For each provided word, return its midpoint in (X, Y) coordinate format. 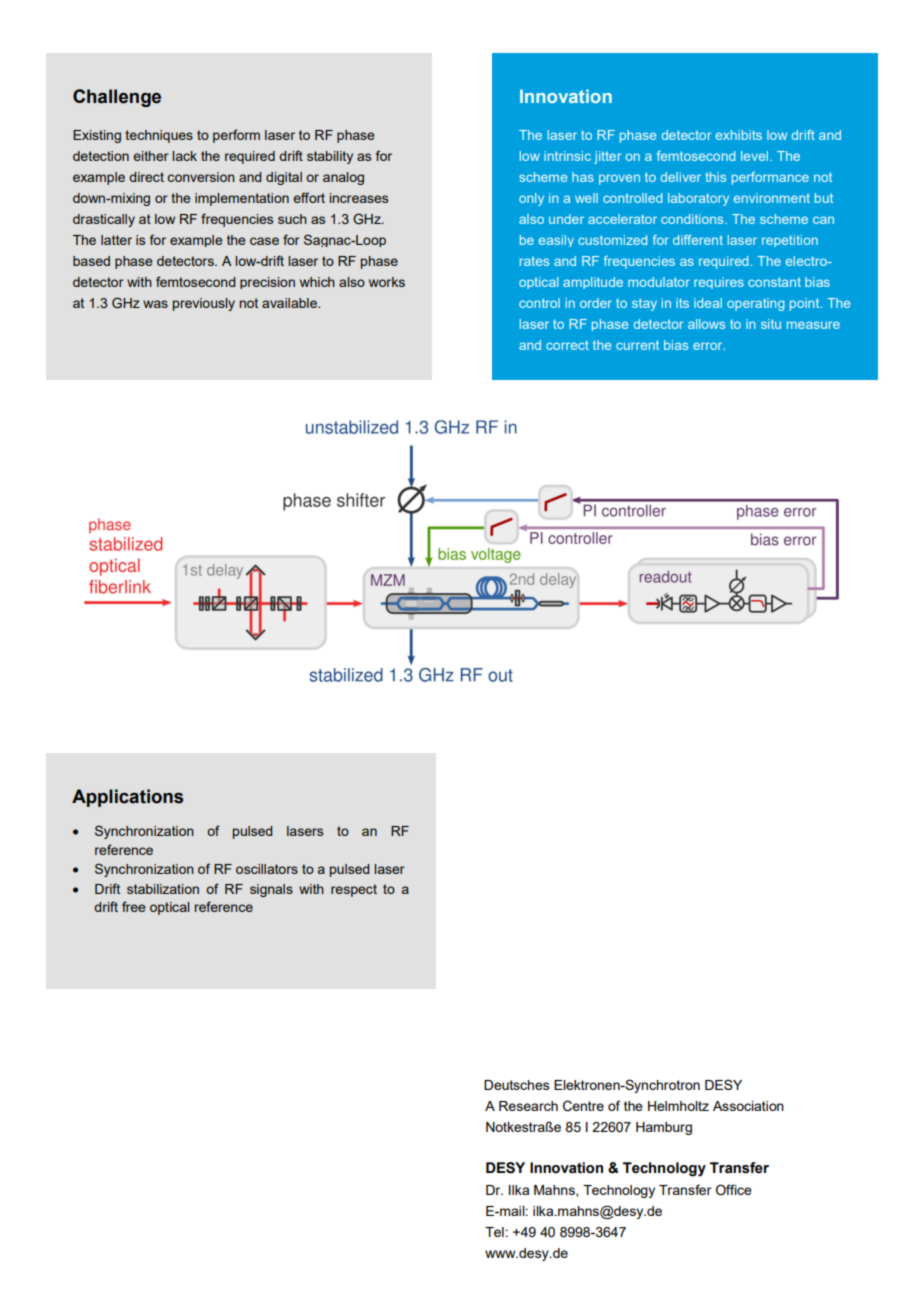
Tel (494, 1232)
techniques (159, 136)
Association (748, 1106)
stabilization (163, 889)
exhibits (739, 135)
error (709, 346)
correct (567, 345)
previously (204, 304)
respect (354, 890)
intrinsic (567, 156)
